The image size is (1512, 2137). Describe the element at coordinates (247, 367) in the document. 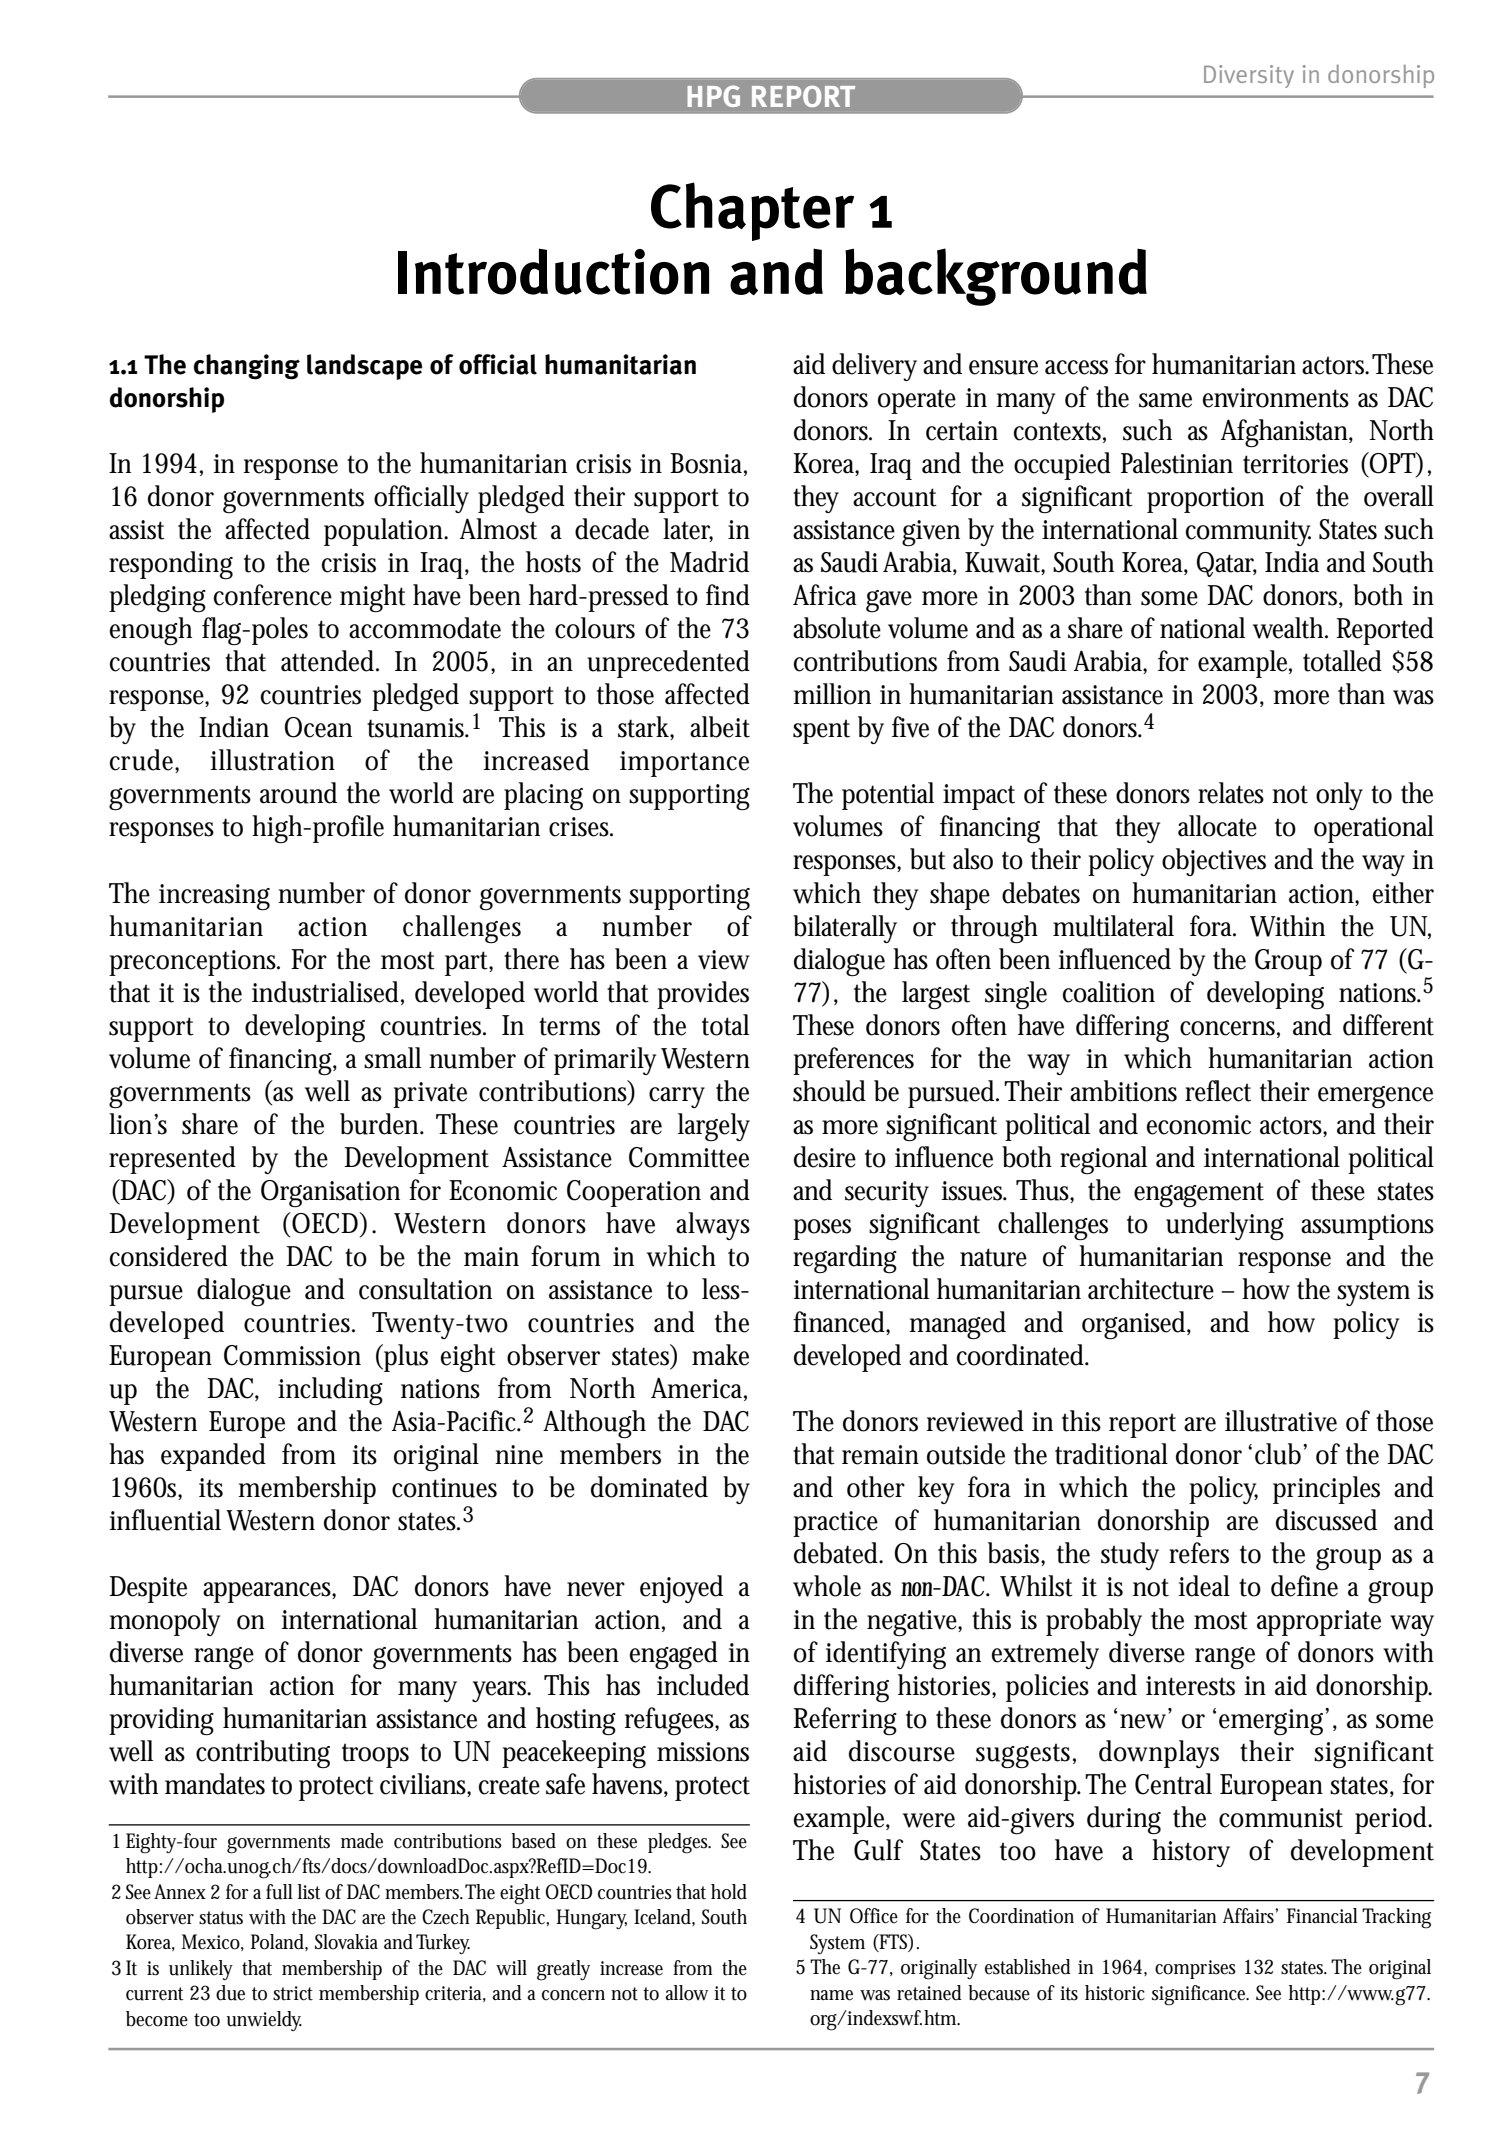

I see `changing` at that location.
